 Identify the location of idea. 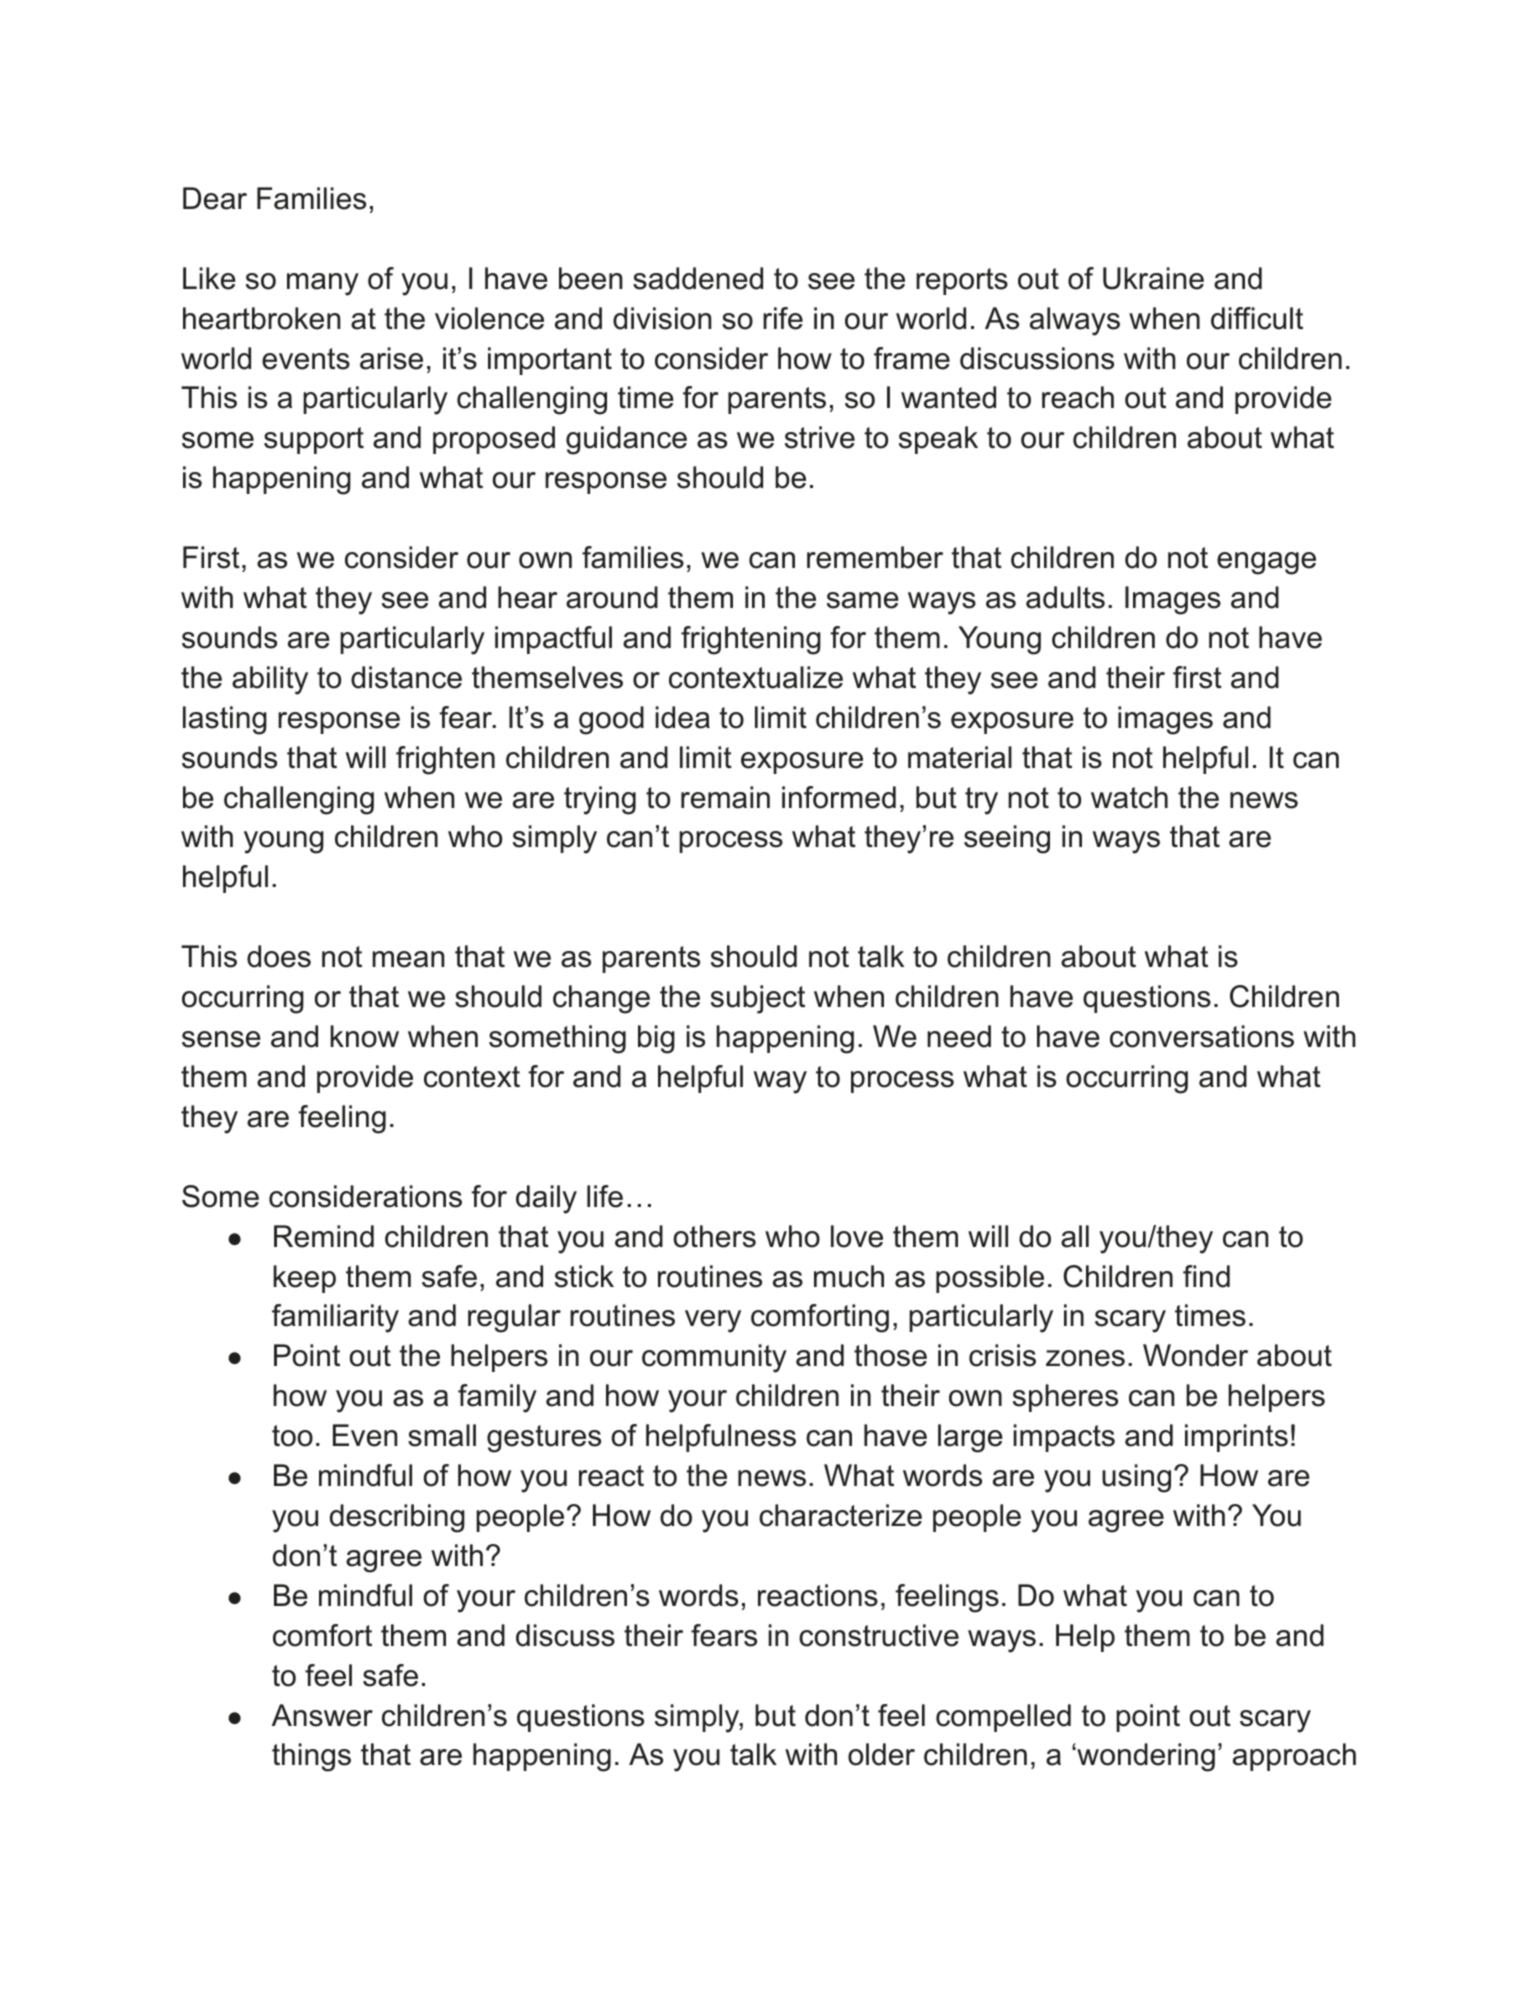
(682, 717).
